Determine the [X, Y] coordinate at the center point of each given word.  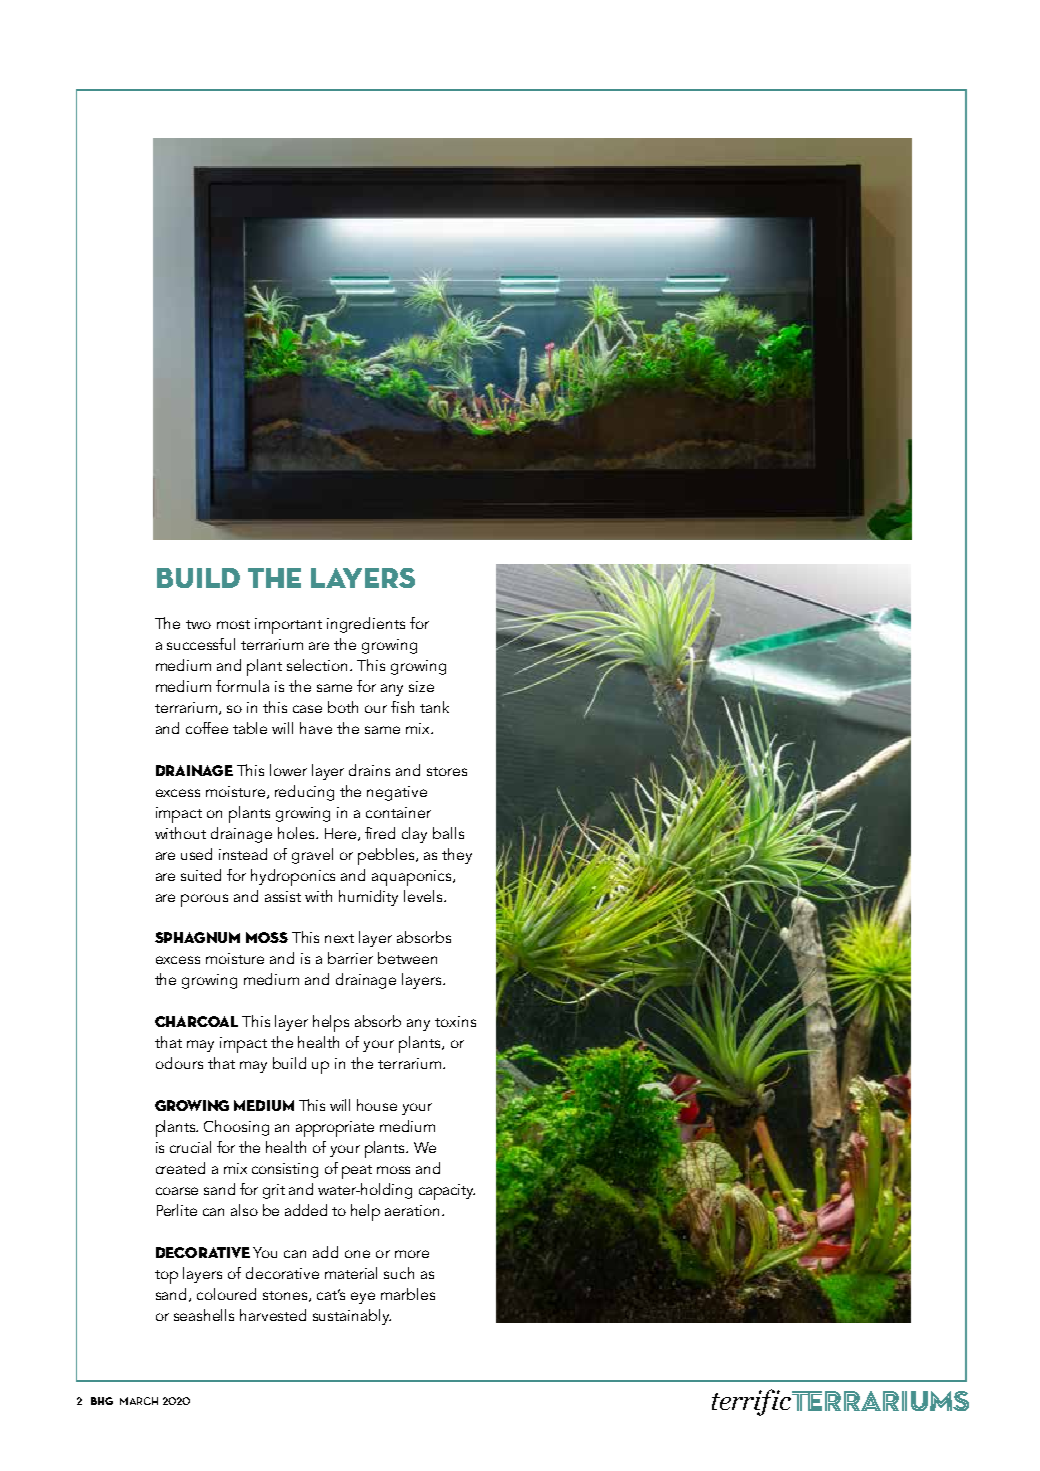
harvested [273, 1315]
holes [297, 833]
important [288, 626]
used [196, 854]
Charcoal [196, 1021]
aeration [414, 1210]
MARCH [139, 1401]
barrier [350, 958]
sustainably [352, 1317]
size [421, 686]
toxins [455, 1021]
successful [201, 644]
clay [414, 835]
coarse [177, 1191]
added [306, 1210]
